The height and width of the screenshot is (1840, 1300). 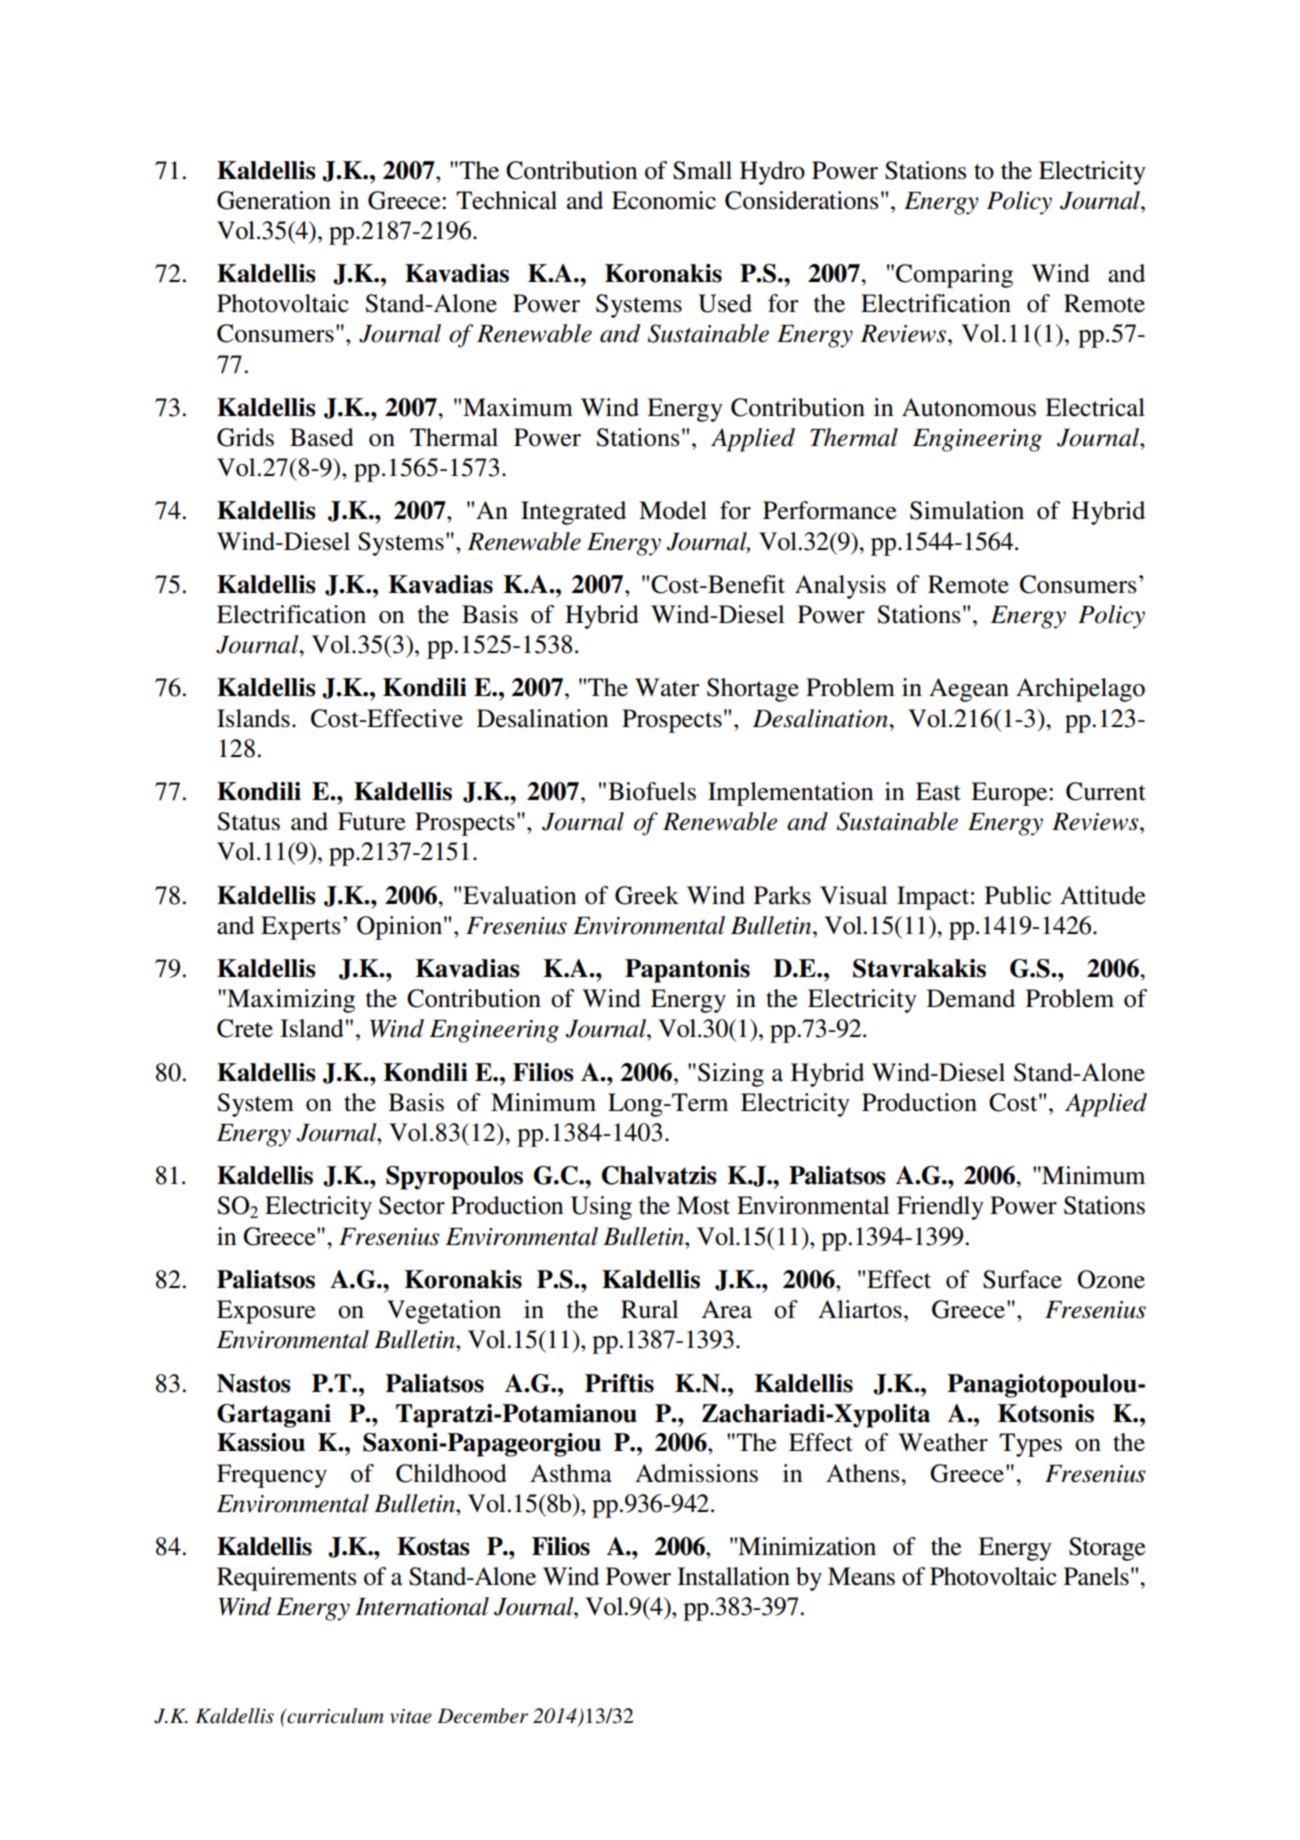 I want to click on Europe, so click(x=1010, y=794).
